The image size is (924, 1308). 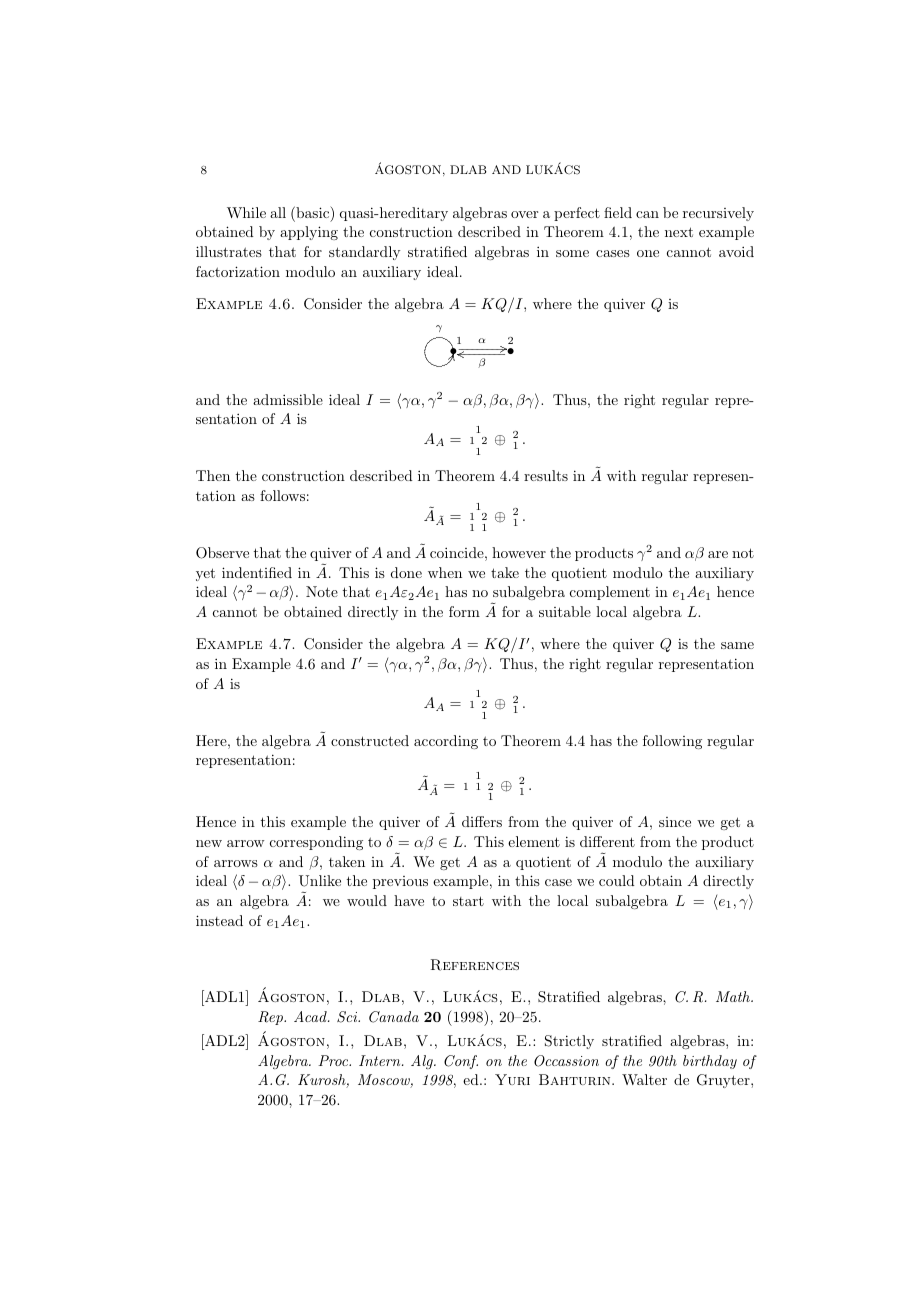 What do you see at coordinates (679, 232) in the image?
I see `next` at bounding box center [679, 232].
